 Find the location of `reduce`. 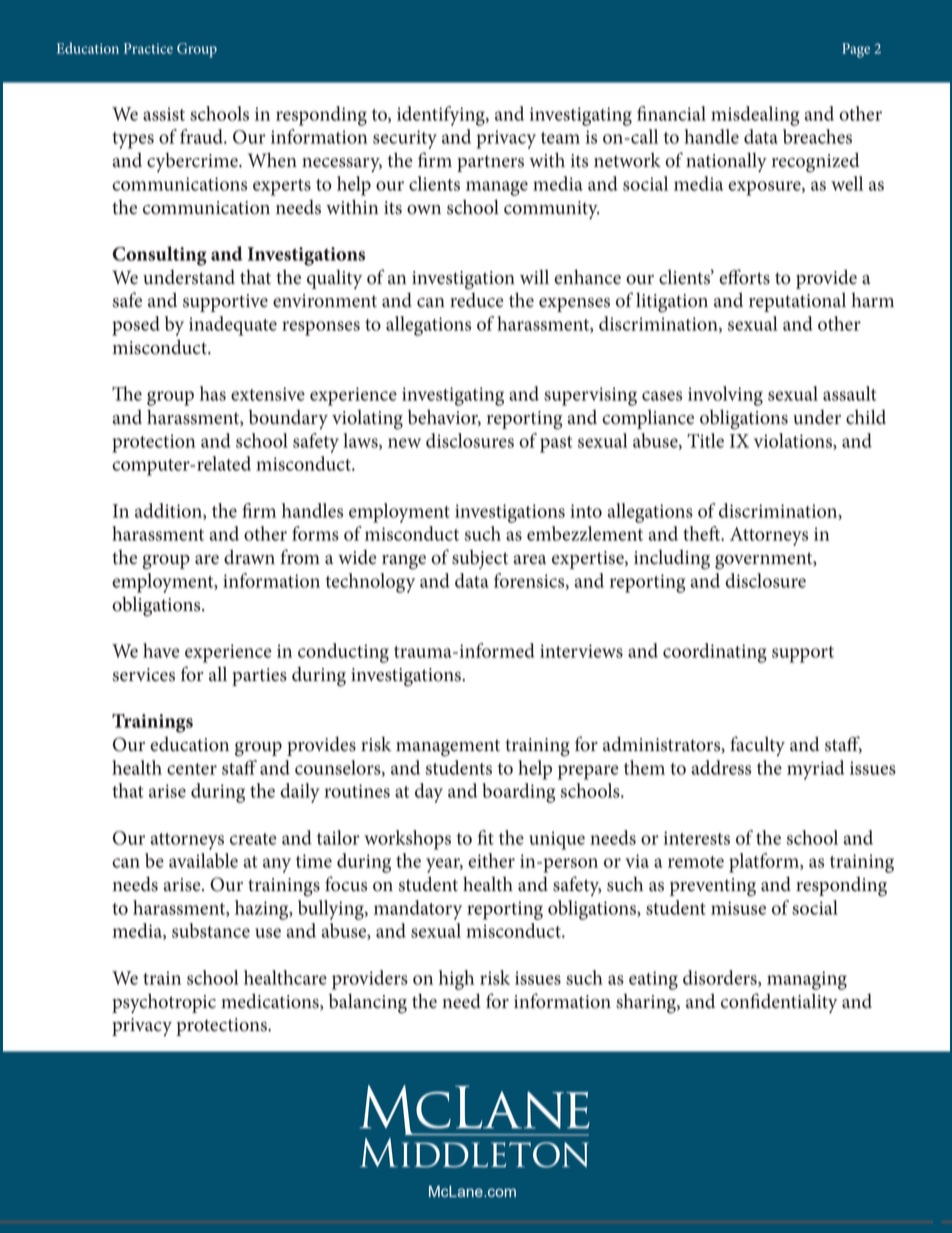

reduce is located at coordinates (477, 300).
